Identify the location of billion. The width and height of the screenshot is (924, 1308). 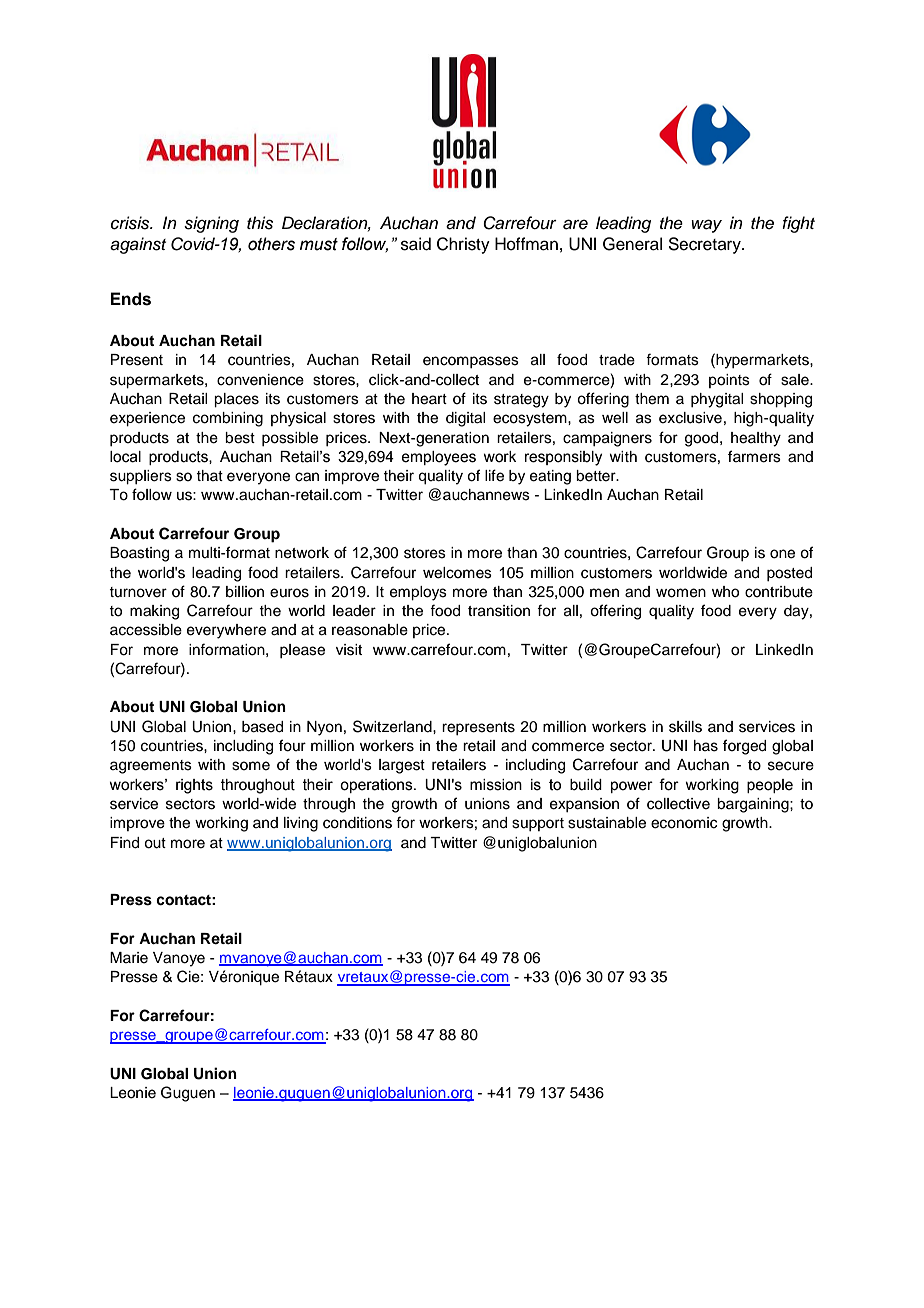
(245, 592).
